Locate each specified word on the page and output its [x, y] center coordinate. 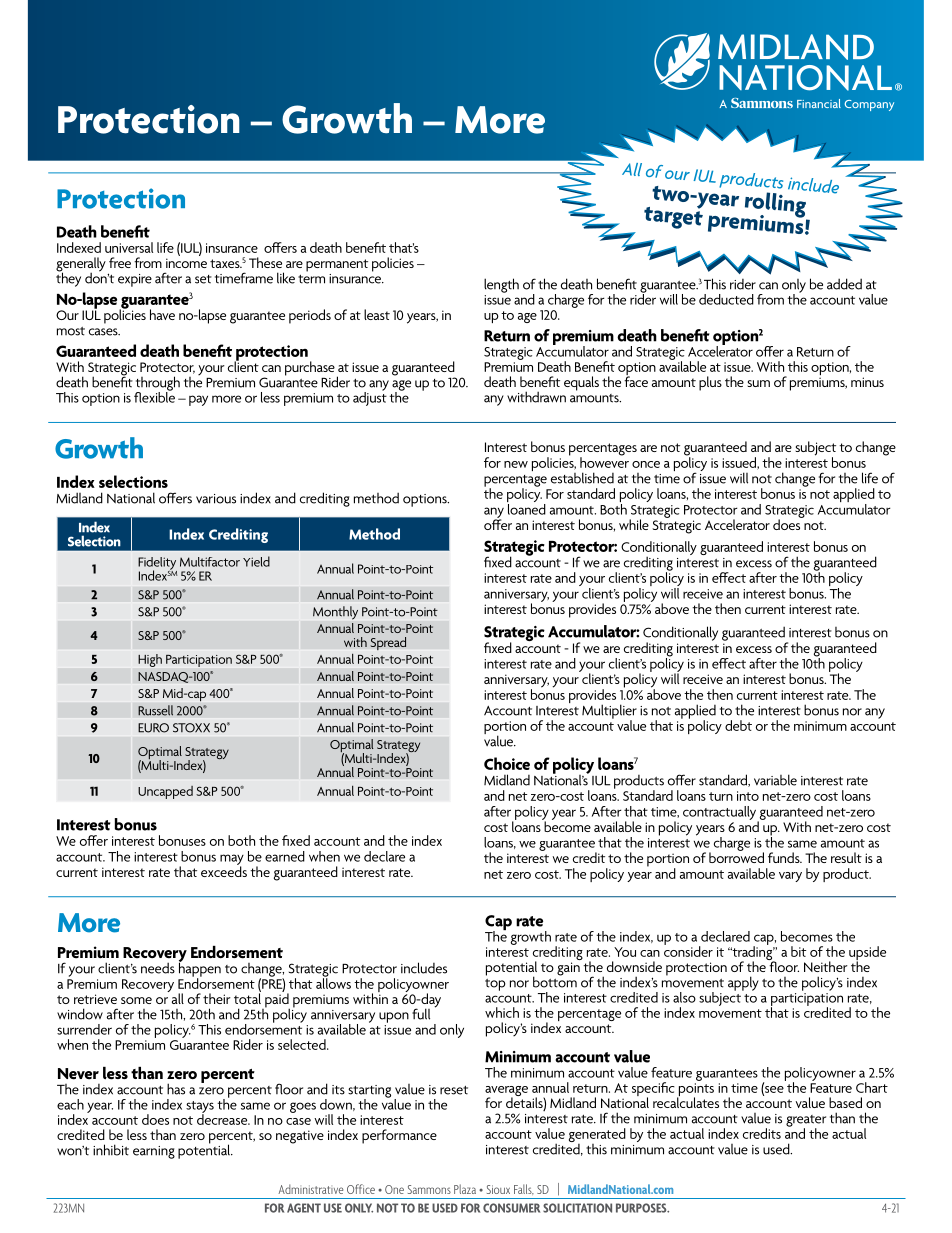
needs [158, 968]
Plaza [465, 1189]
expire [135, 280]
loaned [526, 508]
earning [154, 1152]
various [216, 499]
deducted [726, 299]
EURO [153, 728]
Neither [826, 966]
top [495, 985]
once [646, 464]
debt [738, 725]
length [501, 285]
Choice [507, 763]
